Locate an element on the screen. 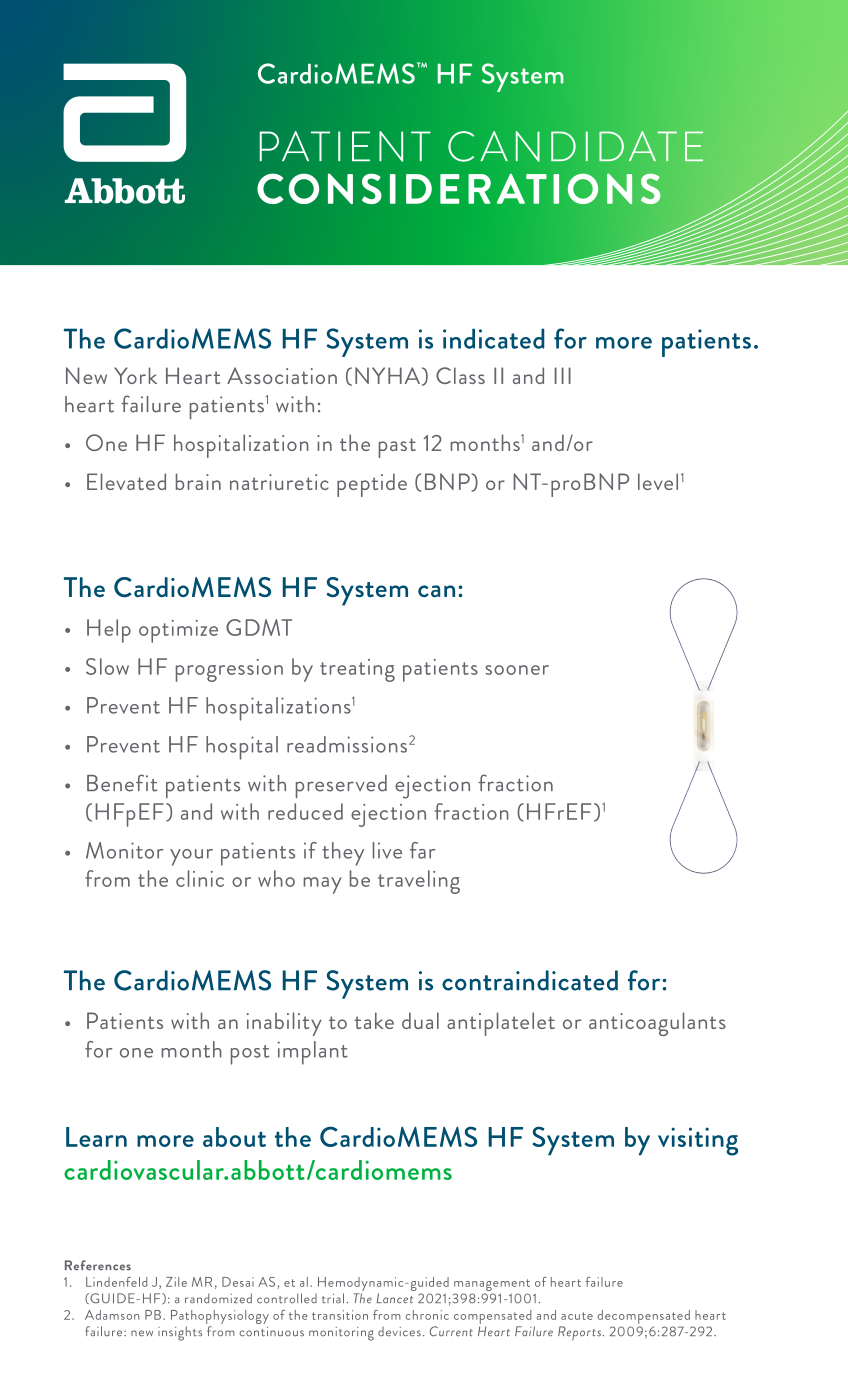  preserved is located at coordinates (341, 786).
